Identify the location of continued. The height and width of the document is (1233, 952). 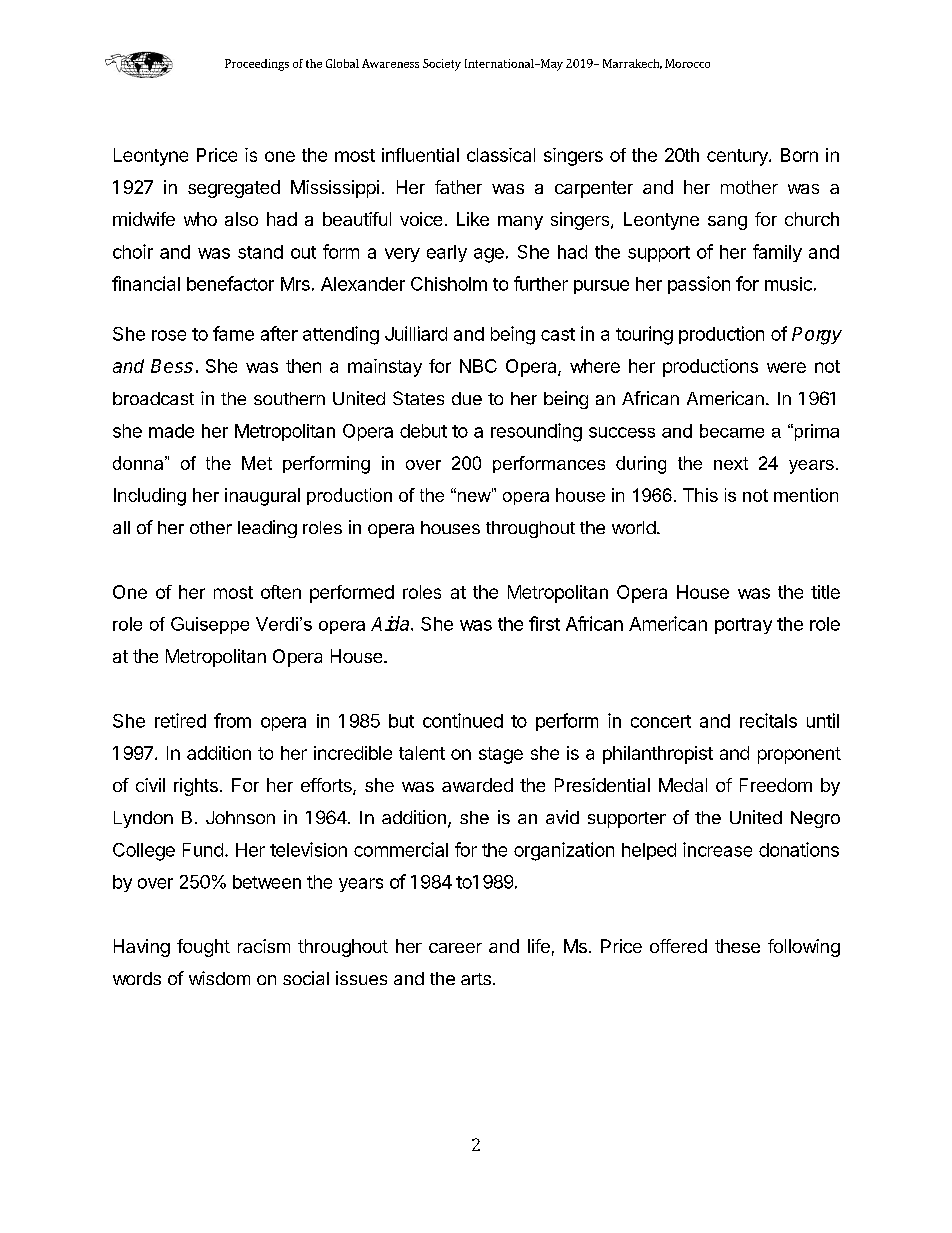
(463, 720).
